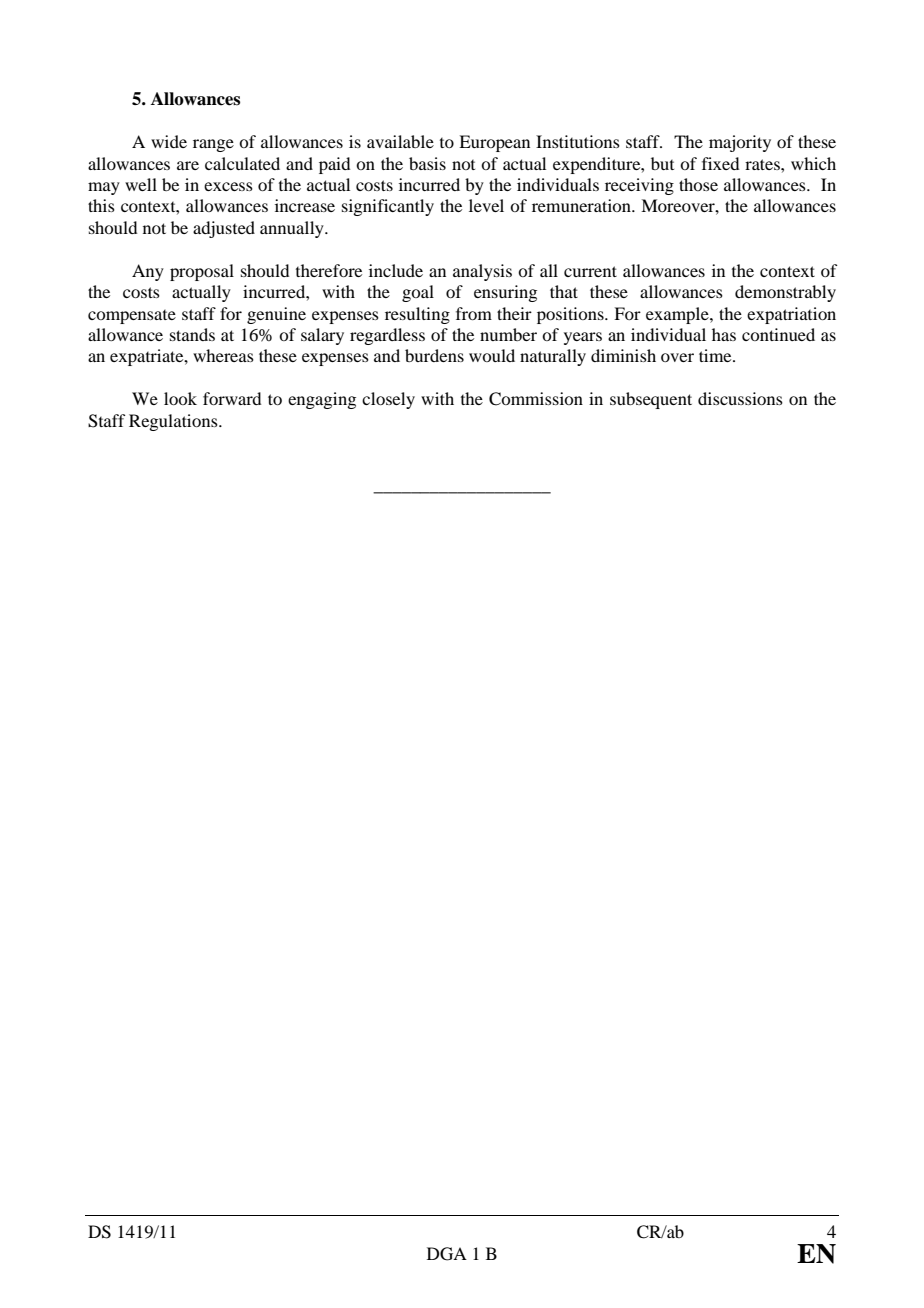 This screenshot has width=924, height=1308. What do you see at coordinates (740, 398) in the screenshot?
I see `discussions` at bounding box center [740, 398].
